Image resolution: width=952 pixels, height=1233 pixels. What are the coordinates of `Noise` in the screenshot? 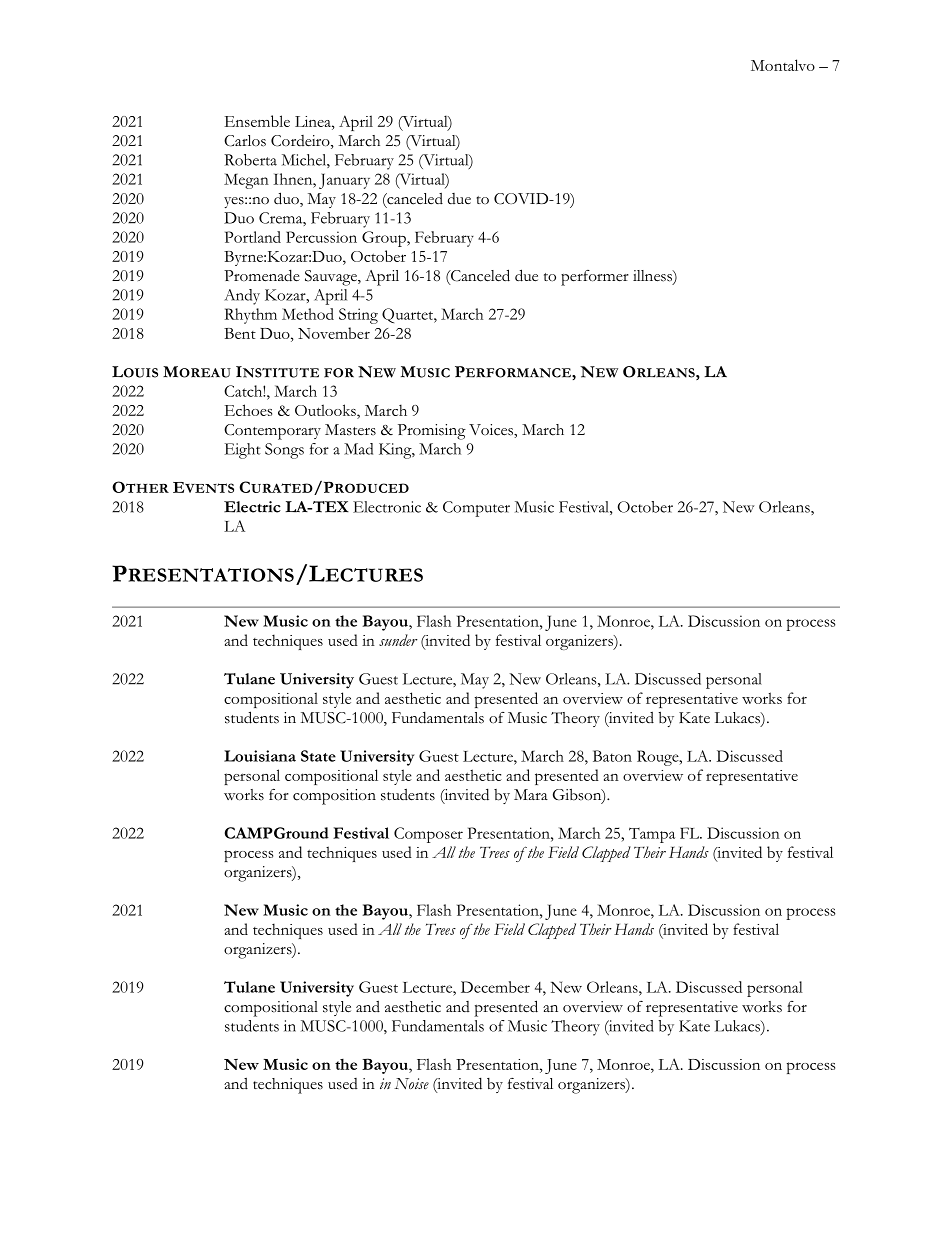 It's located at (411, 1083).
